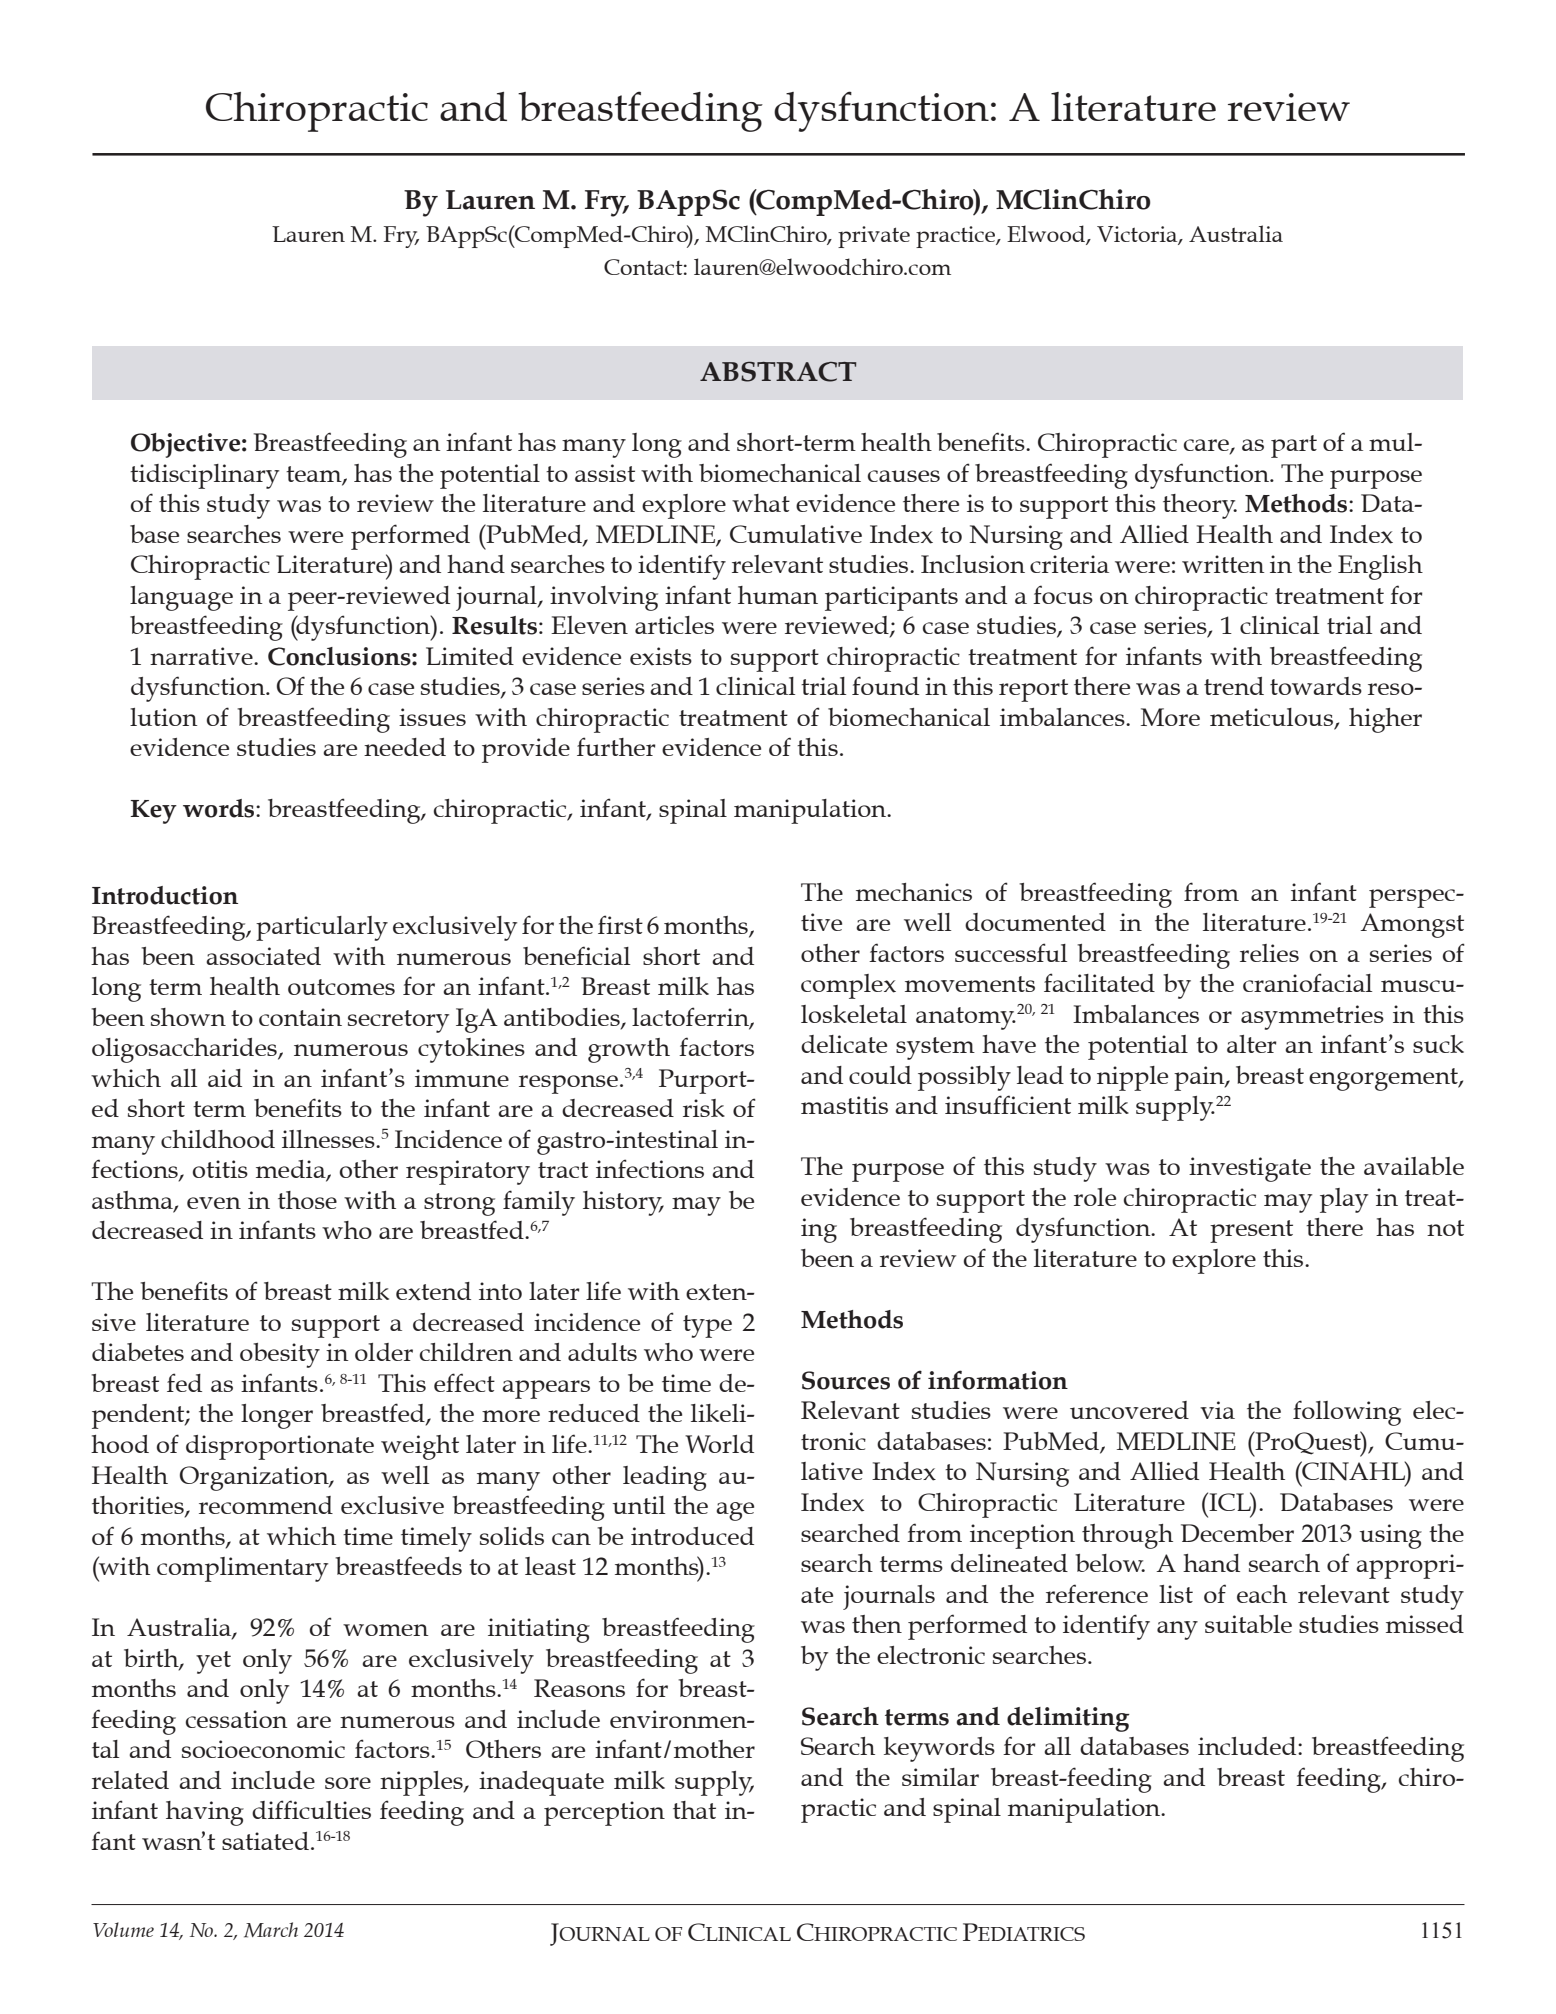 The width and height of the screenshot is (1556, 2014). Describe the element at coordinates (271, 1930) in the screenshot. I see `March` at that location.
